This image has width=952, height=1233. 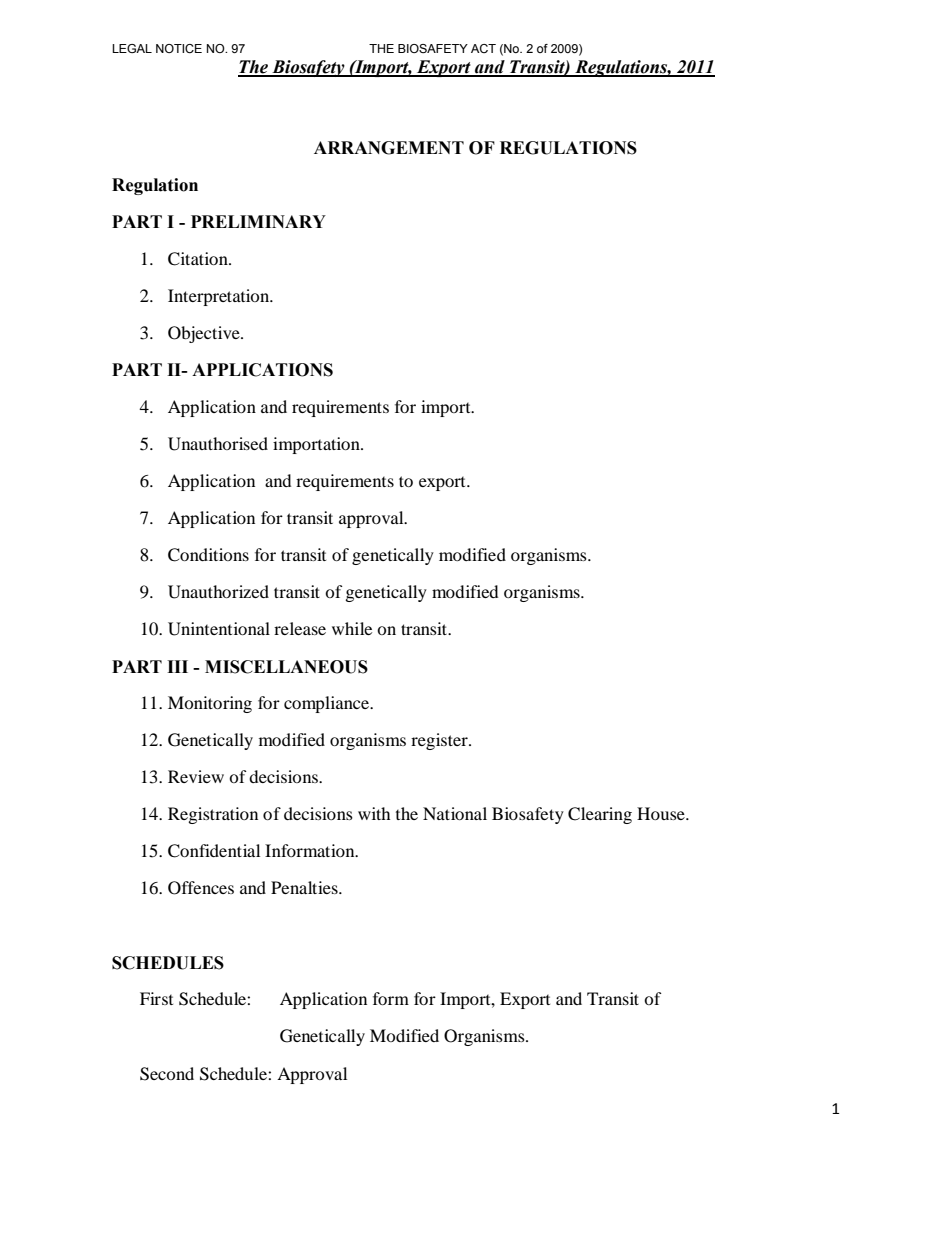 I want to click on register, so click(x=440, y=741).
